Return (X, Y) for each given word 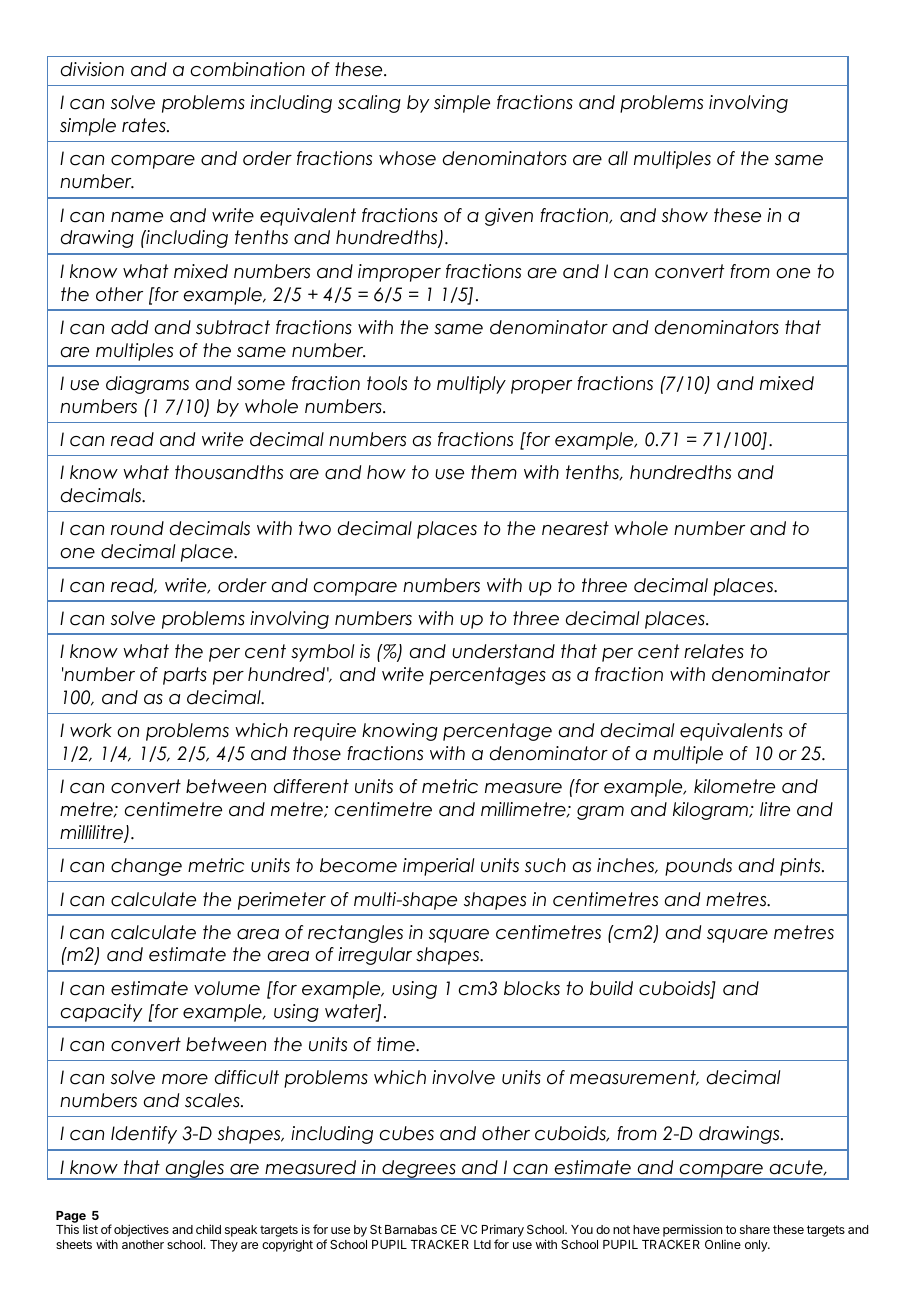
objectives (141, 1230)
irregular (375, 956)
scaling (369, 104)
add (129, 327)
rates (145, 125)
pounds (698, 867)
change (146, 867)
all (618, 158)
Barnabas (411, 1229)
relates (714, 651)
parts (185, 676)
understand (503, 651)
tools (387, 383)
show (685, 215)
